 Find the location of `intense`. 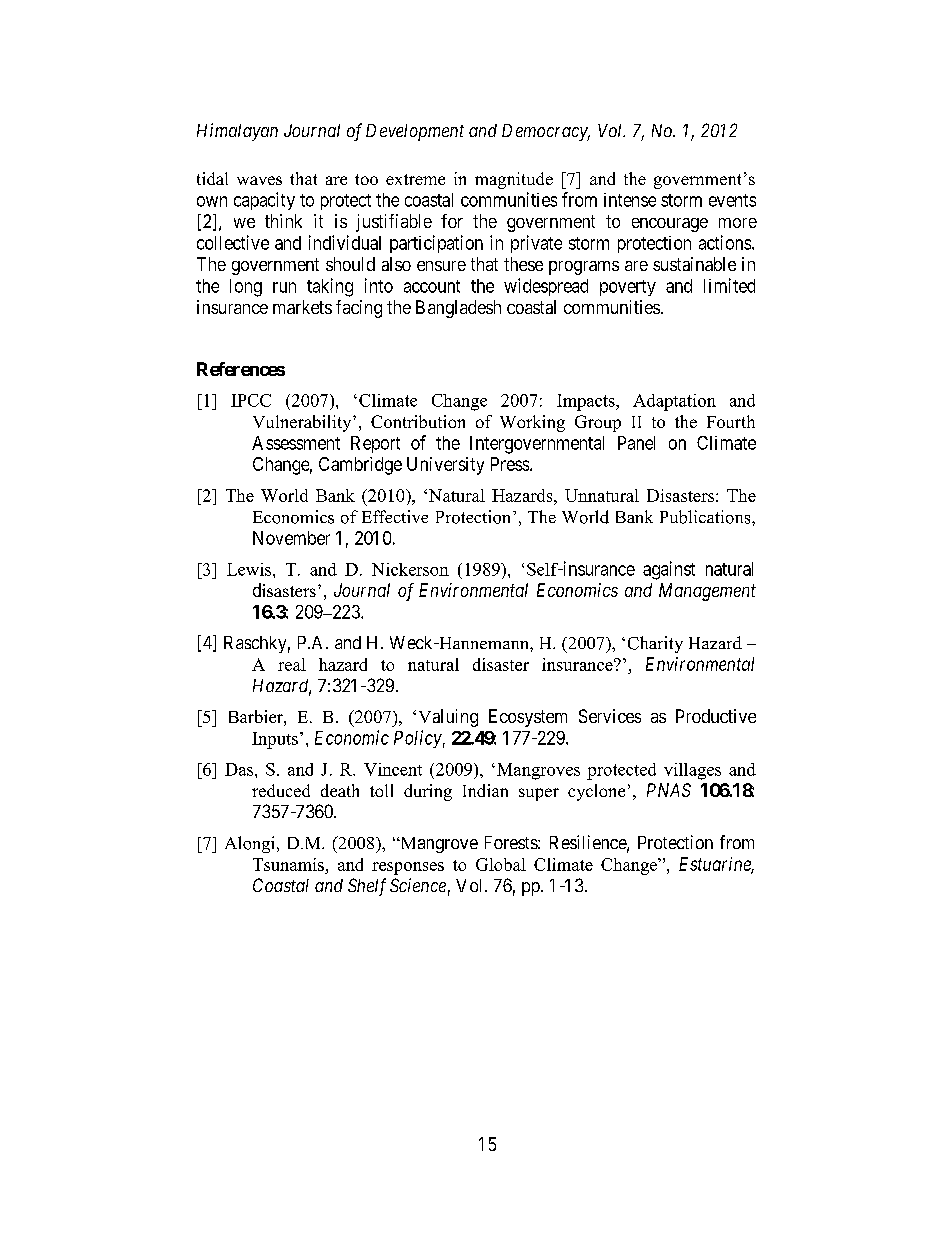

intense is located at coordinates (630, 200).
